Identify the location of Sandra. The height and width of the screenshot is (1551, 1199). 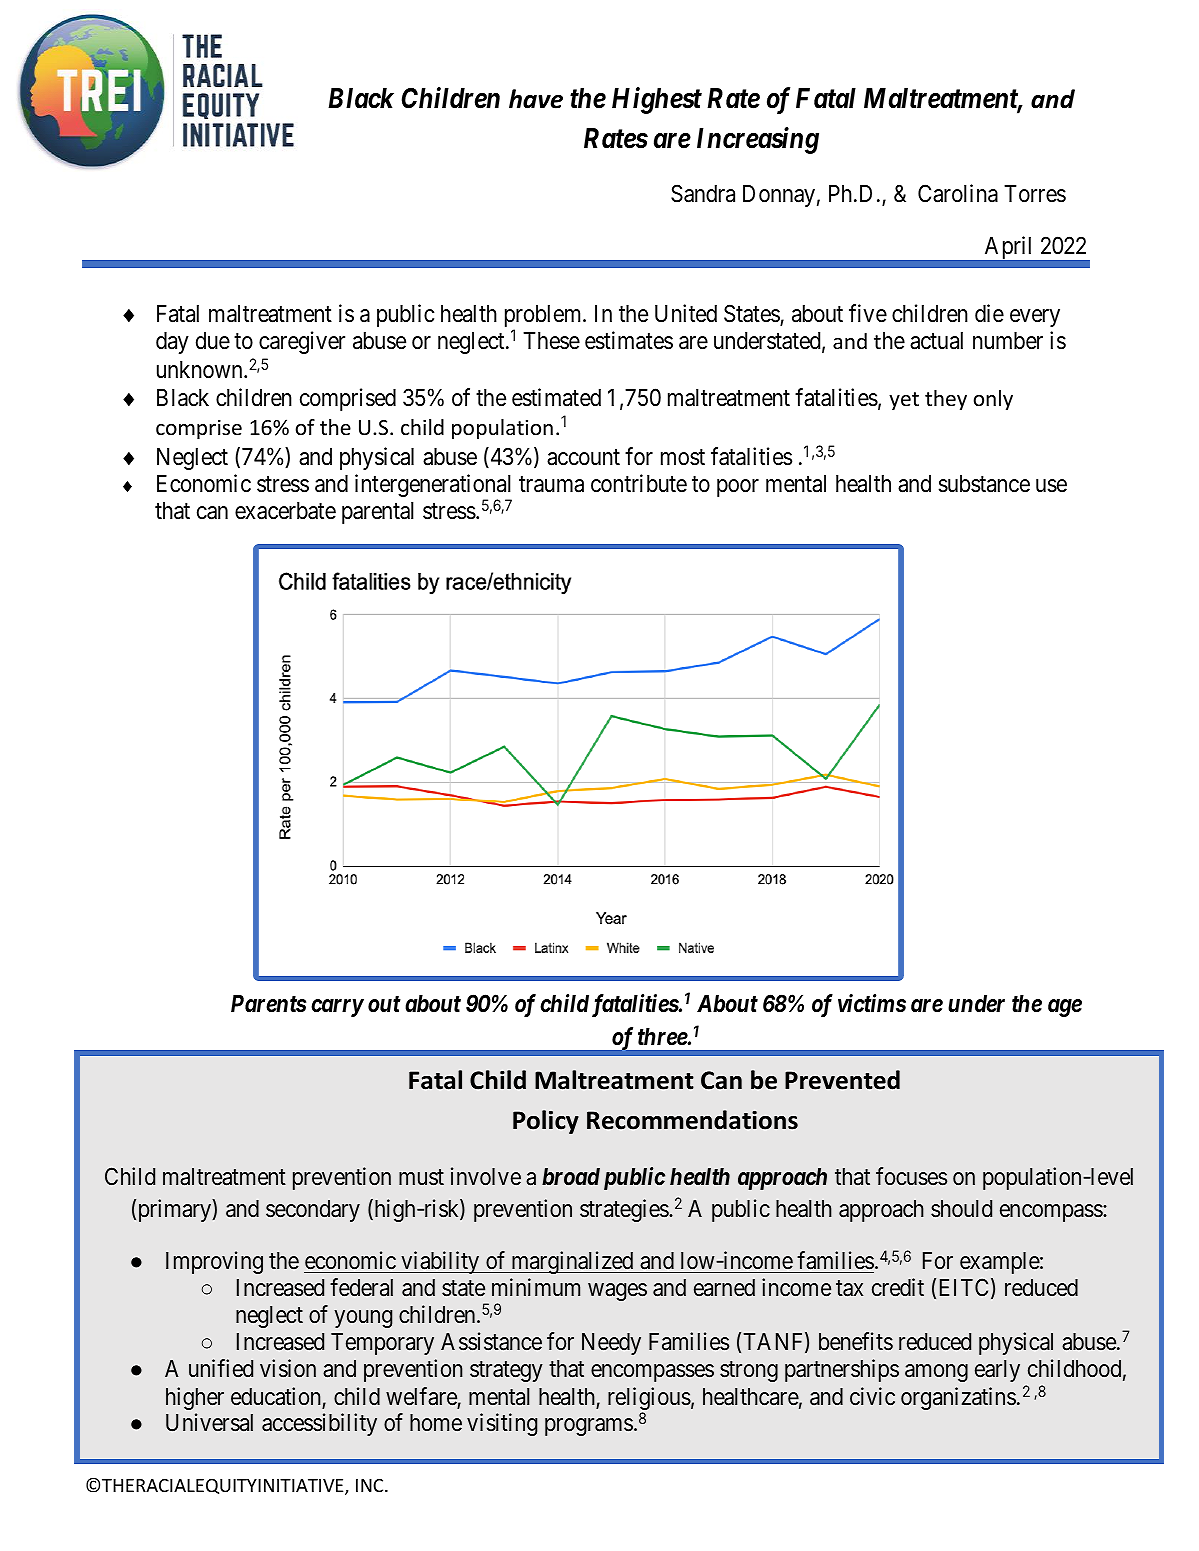
(703, 193).
